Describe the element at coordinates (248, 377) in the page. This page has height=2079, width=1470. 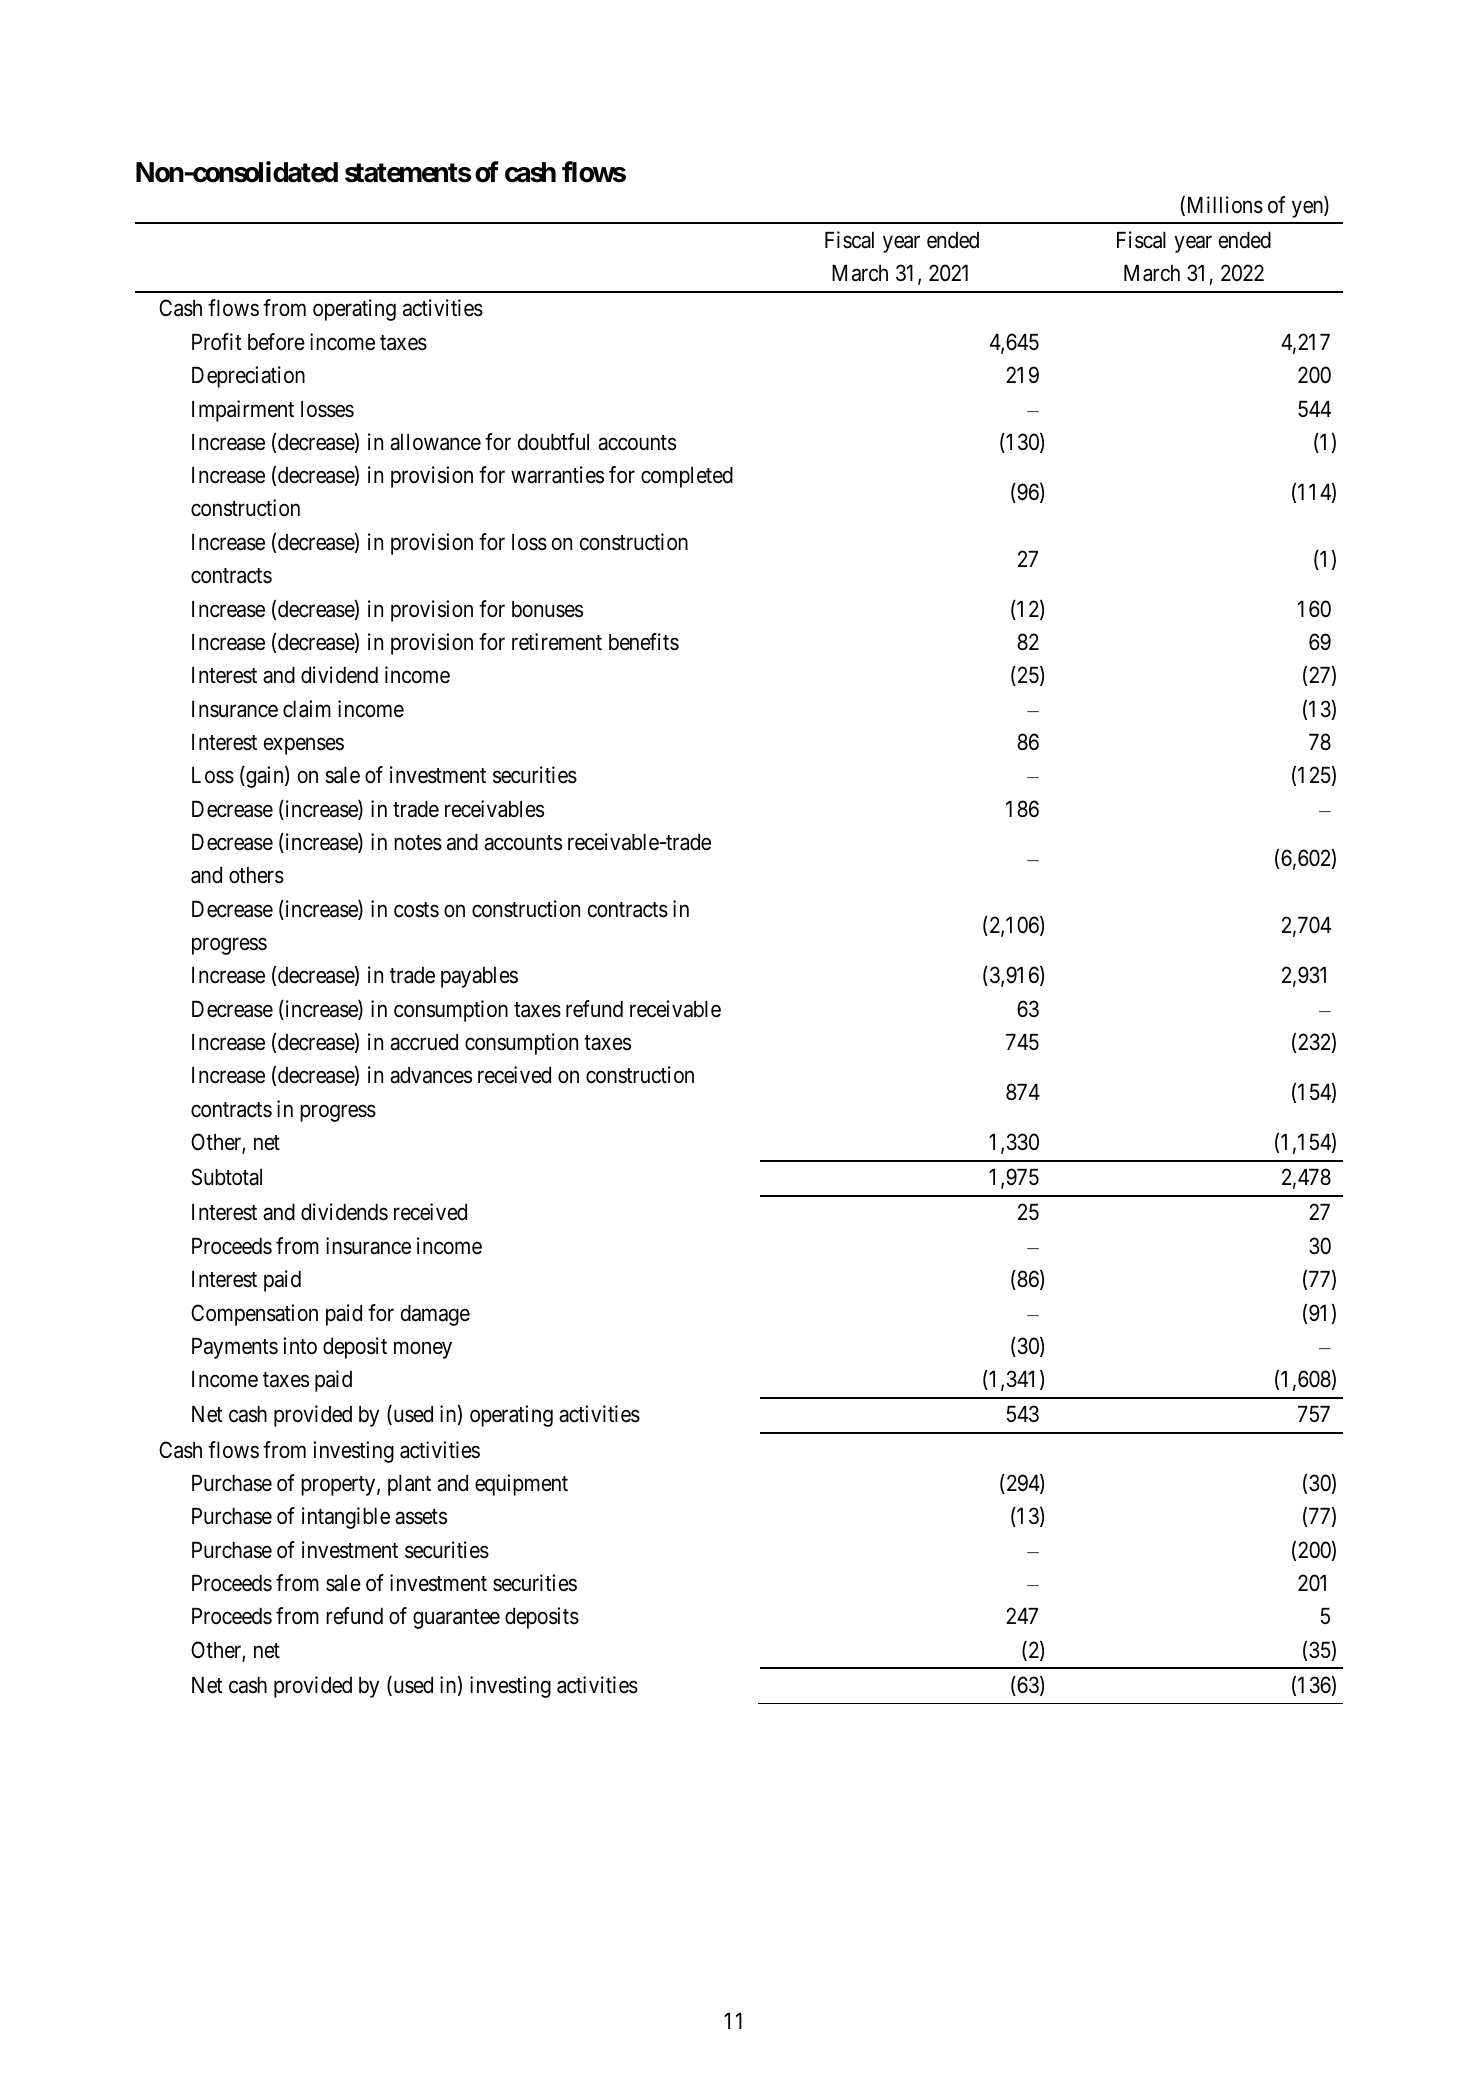
I see `Depreciation` at that location.
